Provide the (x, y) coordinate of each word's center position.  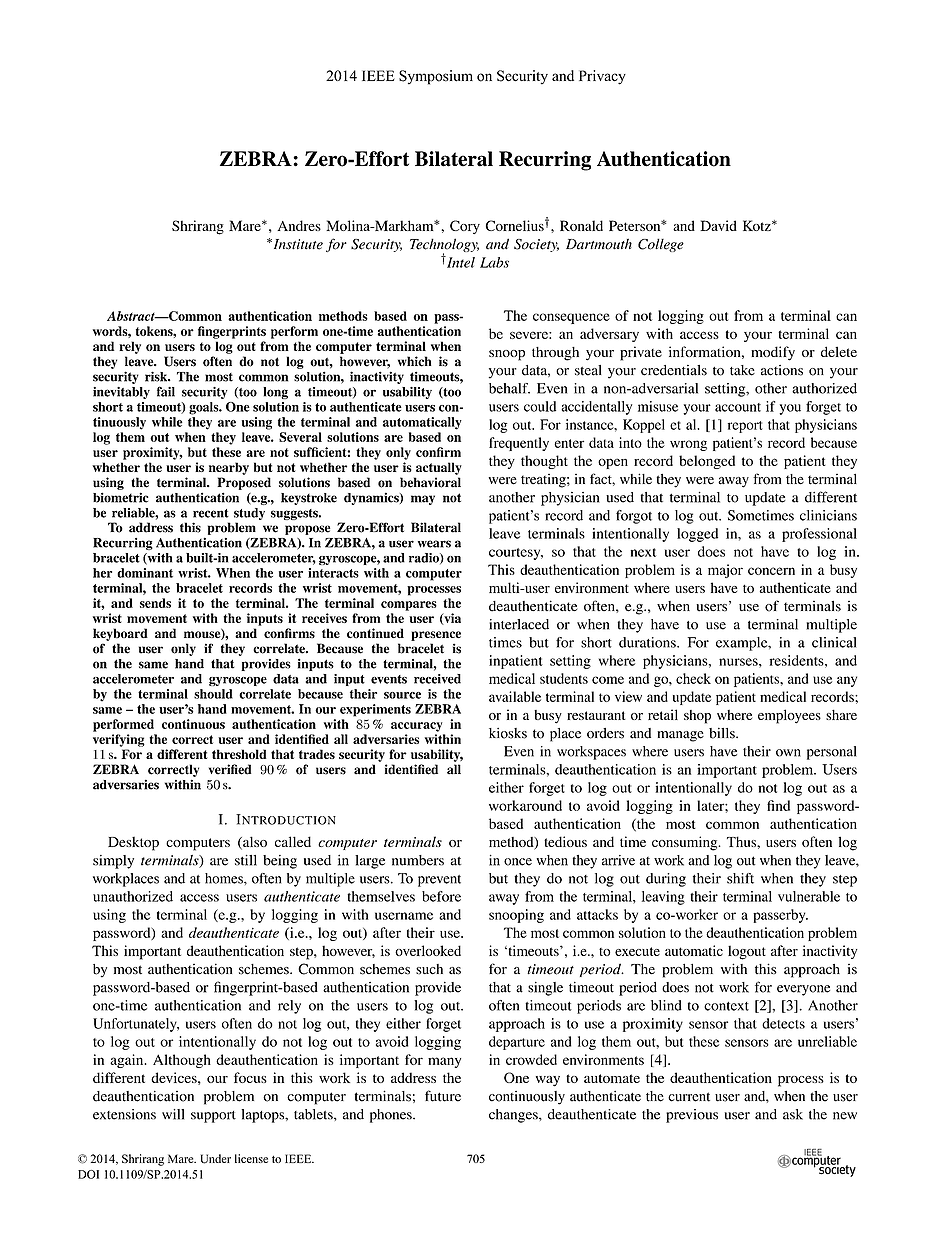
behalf (509, 388)
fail (166, 391)
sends (155, 603)
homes (225, 878)
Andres (299, 225)
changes (514, 1116)
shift (740, 878)
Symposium (436, 77)
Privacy (602, 77)
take (742, 370)
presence (436, 636)
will (173, 1114)
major (725, 571)
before (441, 896)
